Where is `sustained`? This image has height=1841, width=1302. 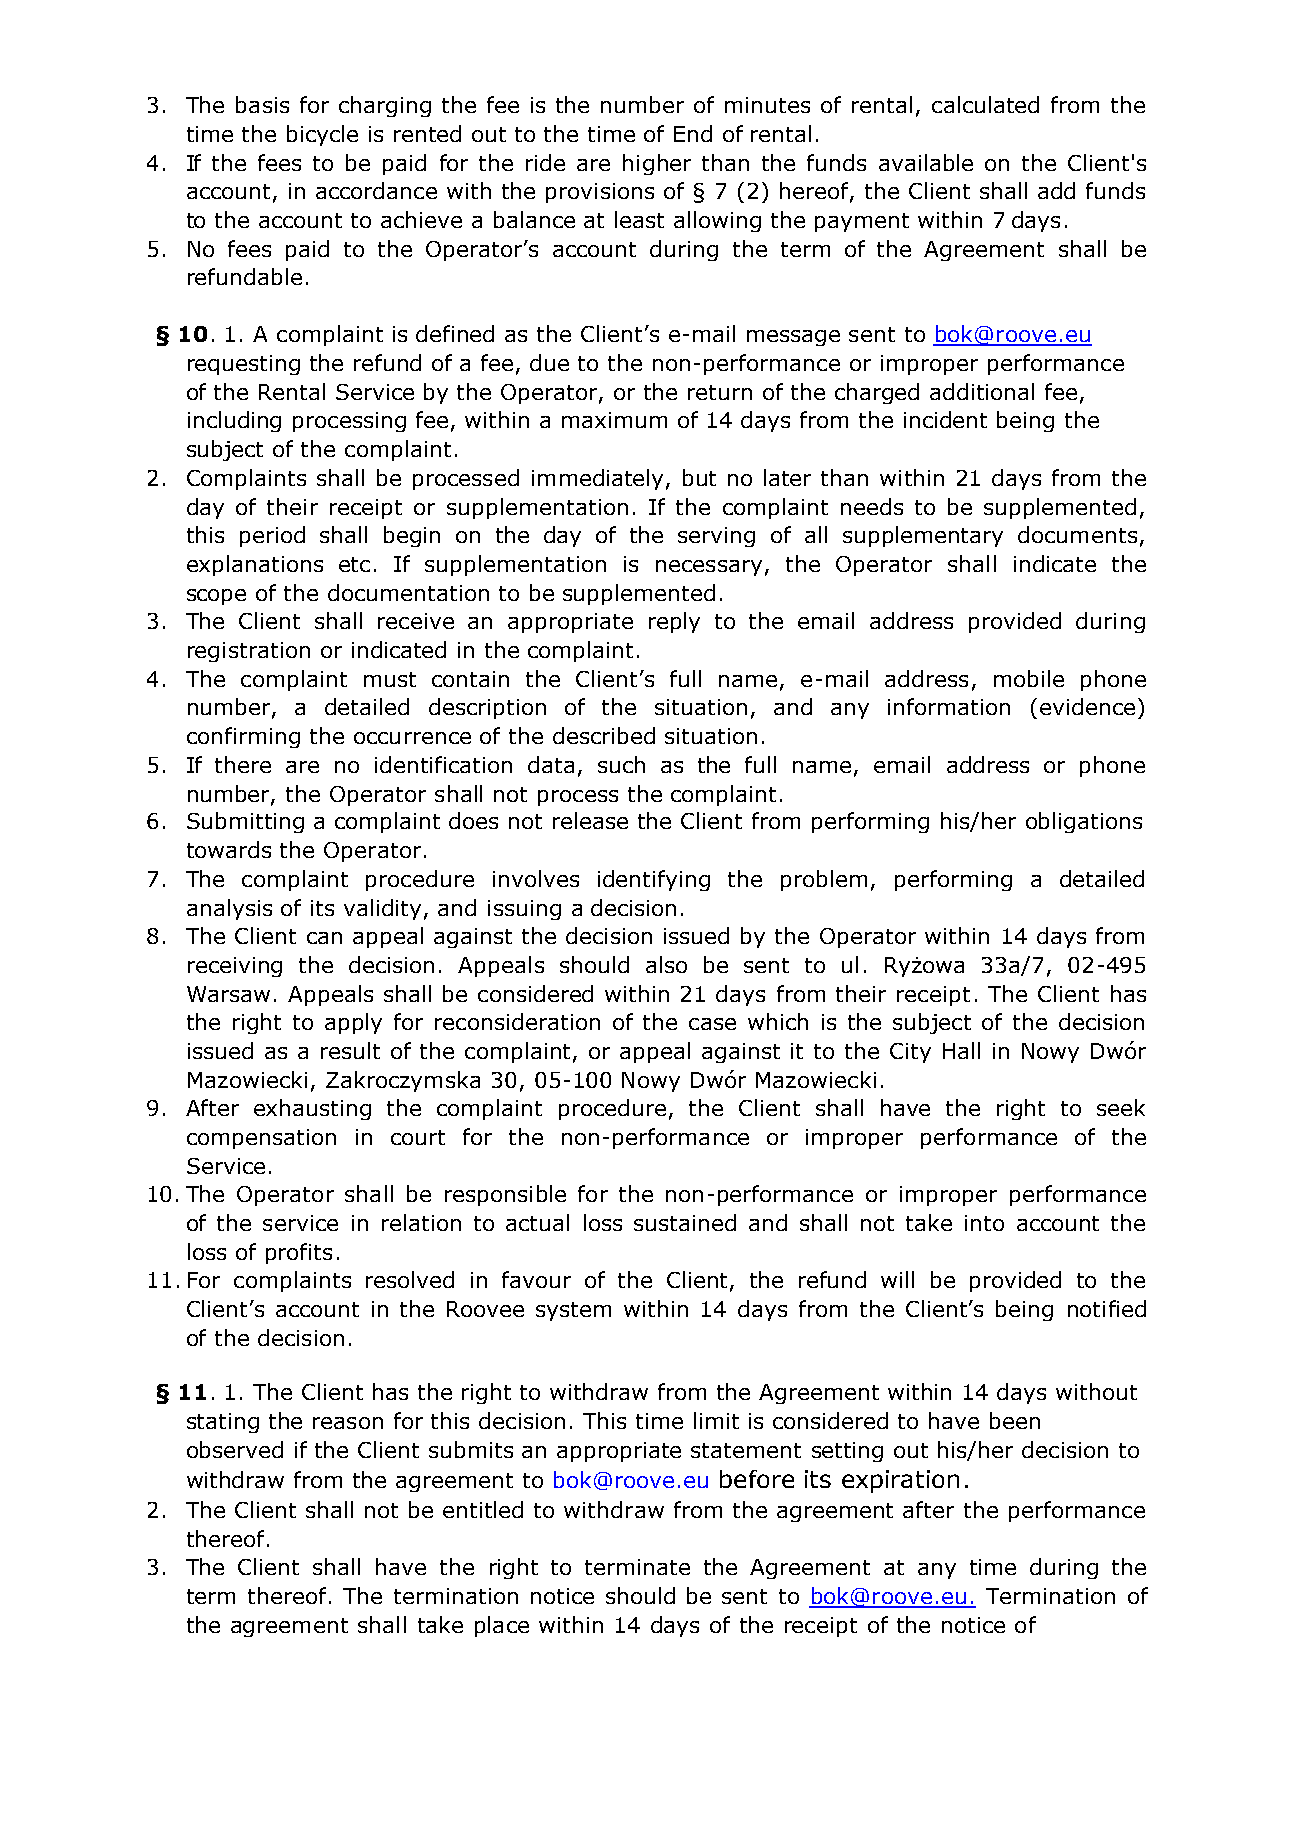
sustained is located at coordinates (685, 1222).
